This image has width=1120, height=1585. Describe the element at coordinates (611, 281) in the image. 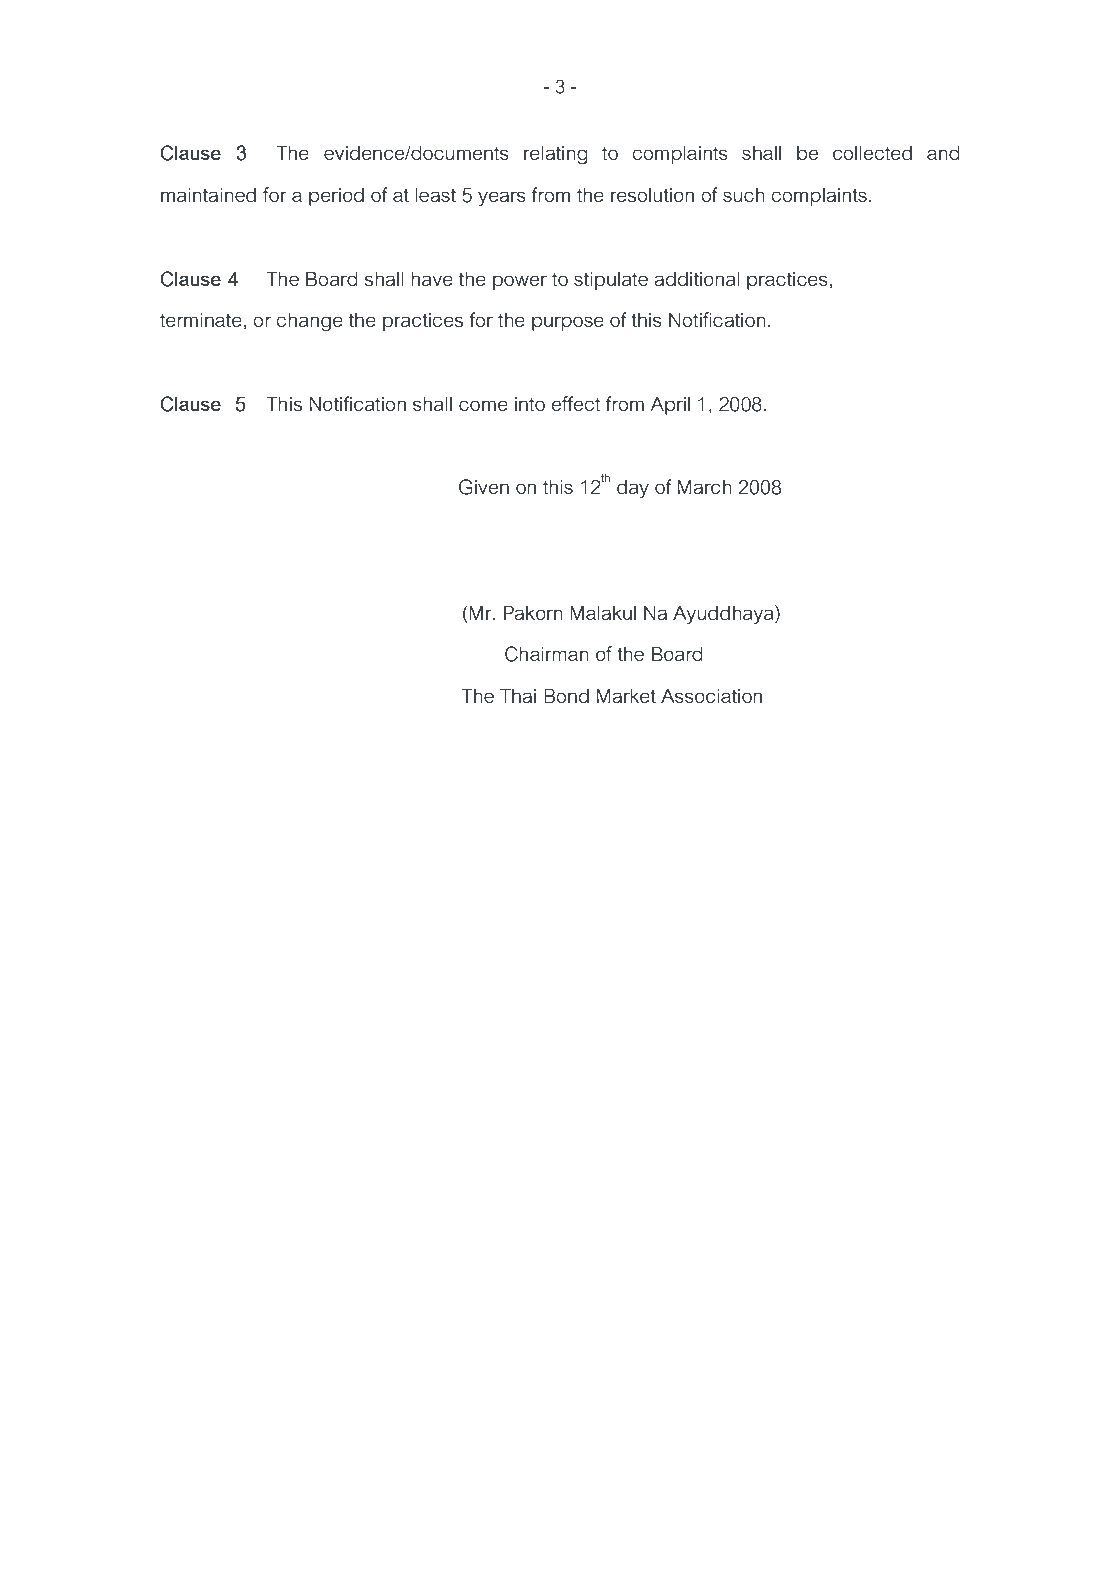

I see `stipulate` at that location.
